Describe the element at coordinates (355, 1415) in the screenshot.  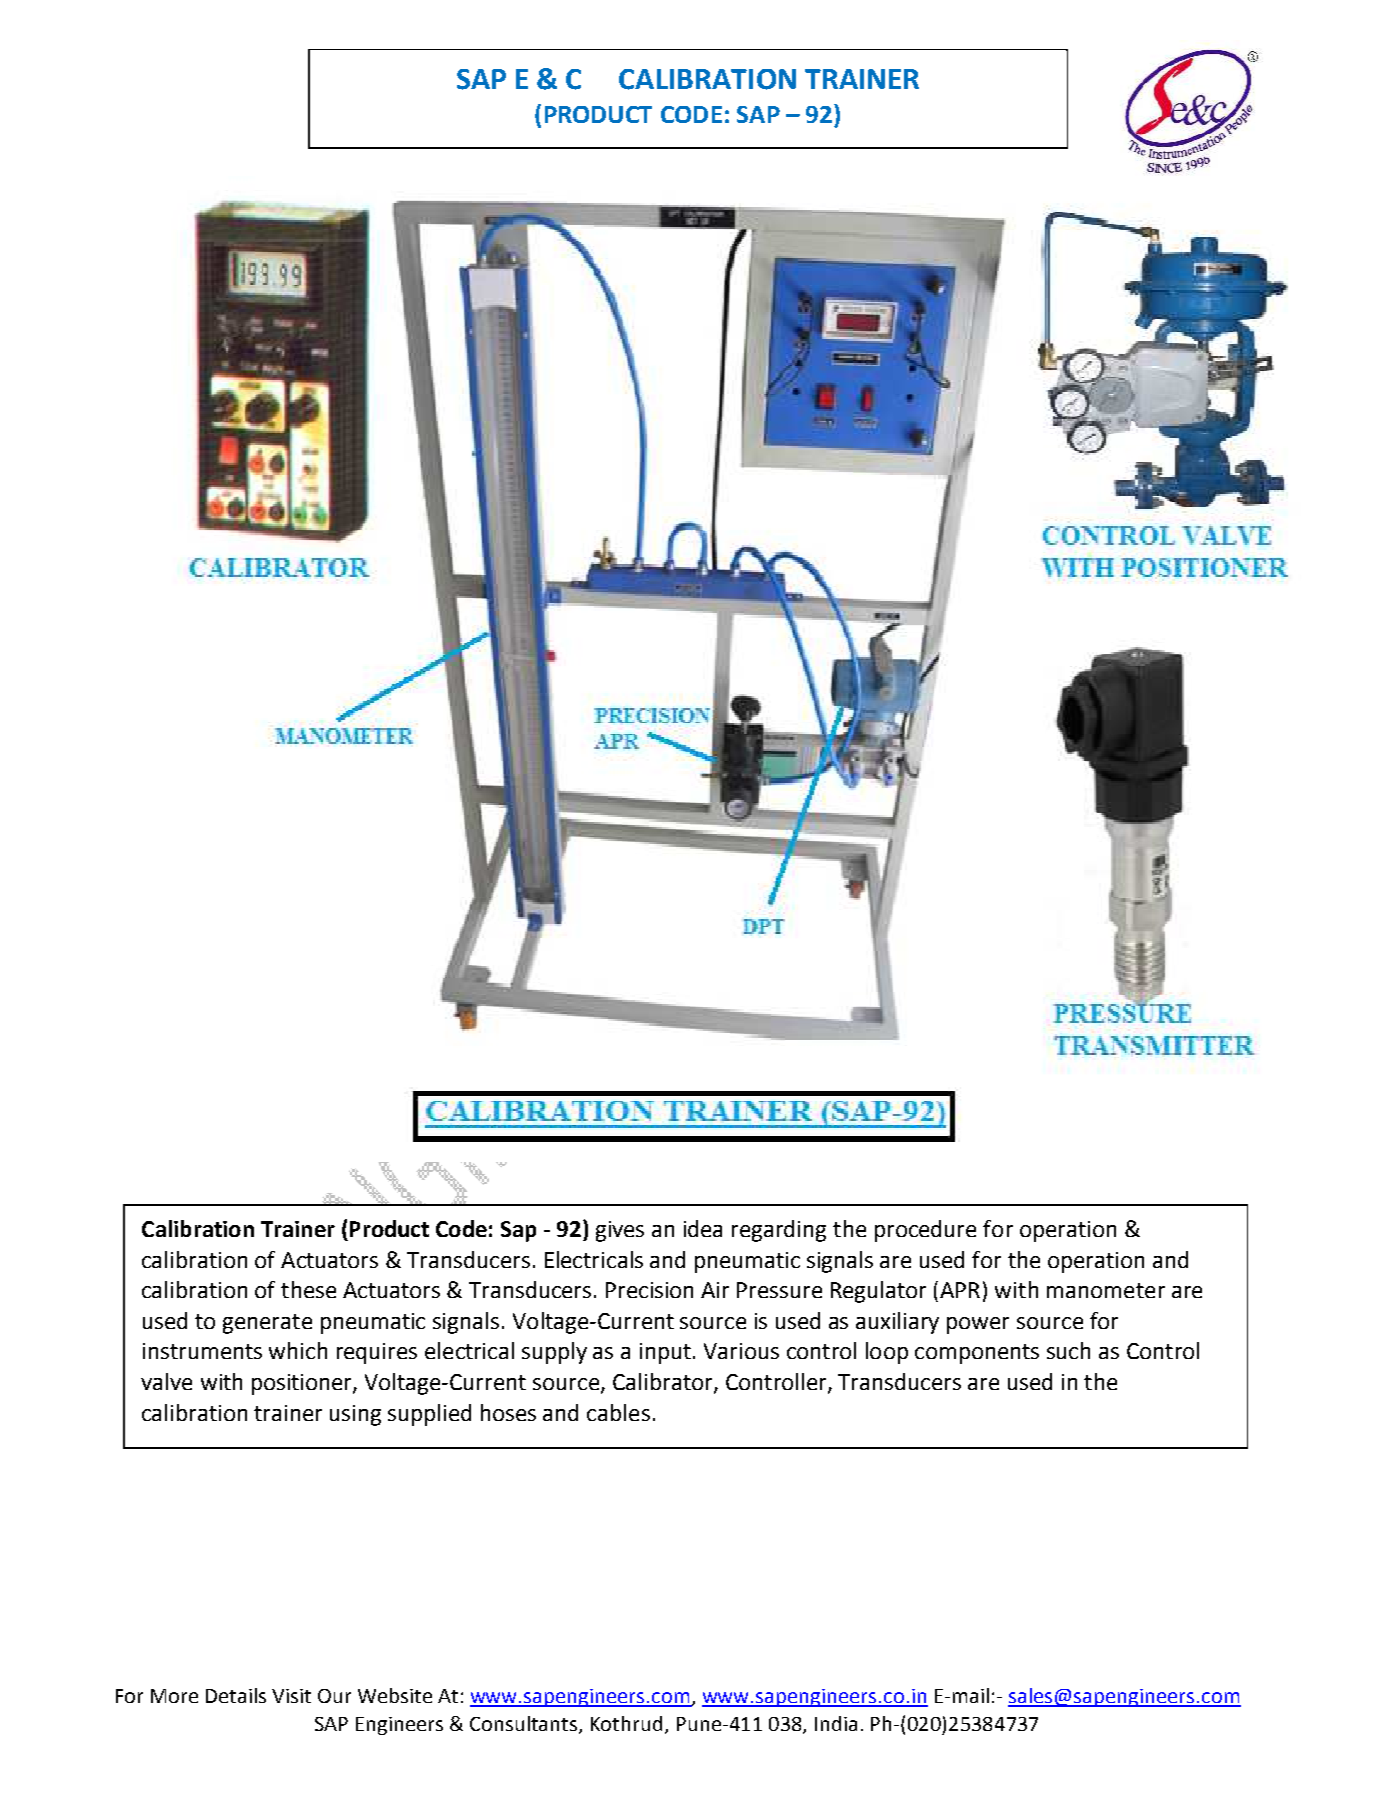
I see `using` at that location.
